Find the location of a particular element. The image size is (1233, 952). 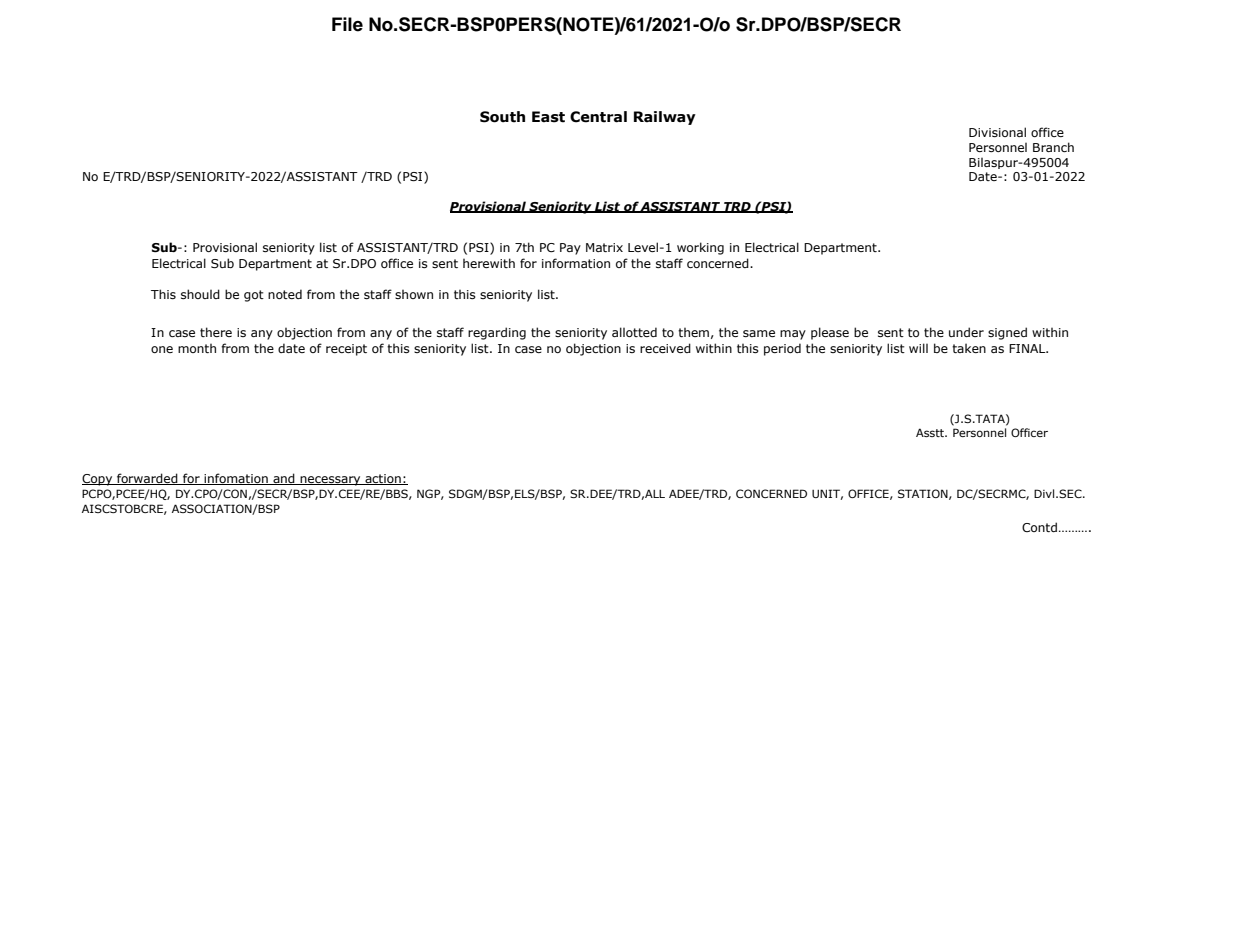

East is located at coordinates (548, 117).
